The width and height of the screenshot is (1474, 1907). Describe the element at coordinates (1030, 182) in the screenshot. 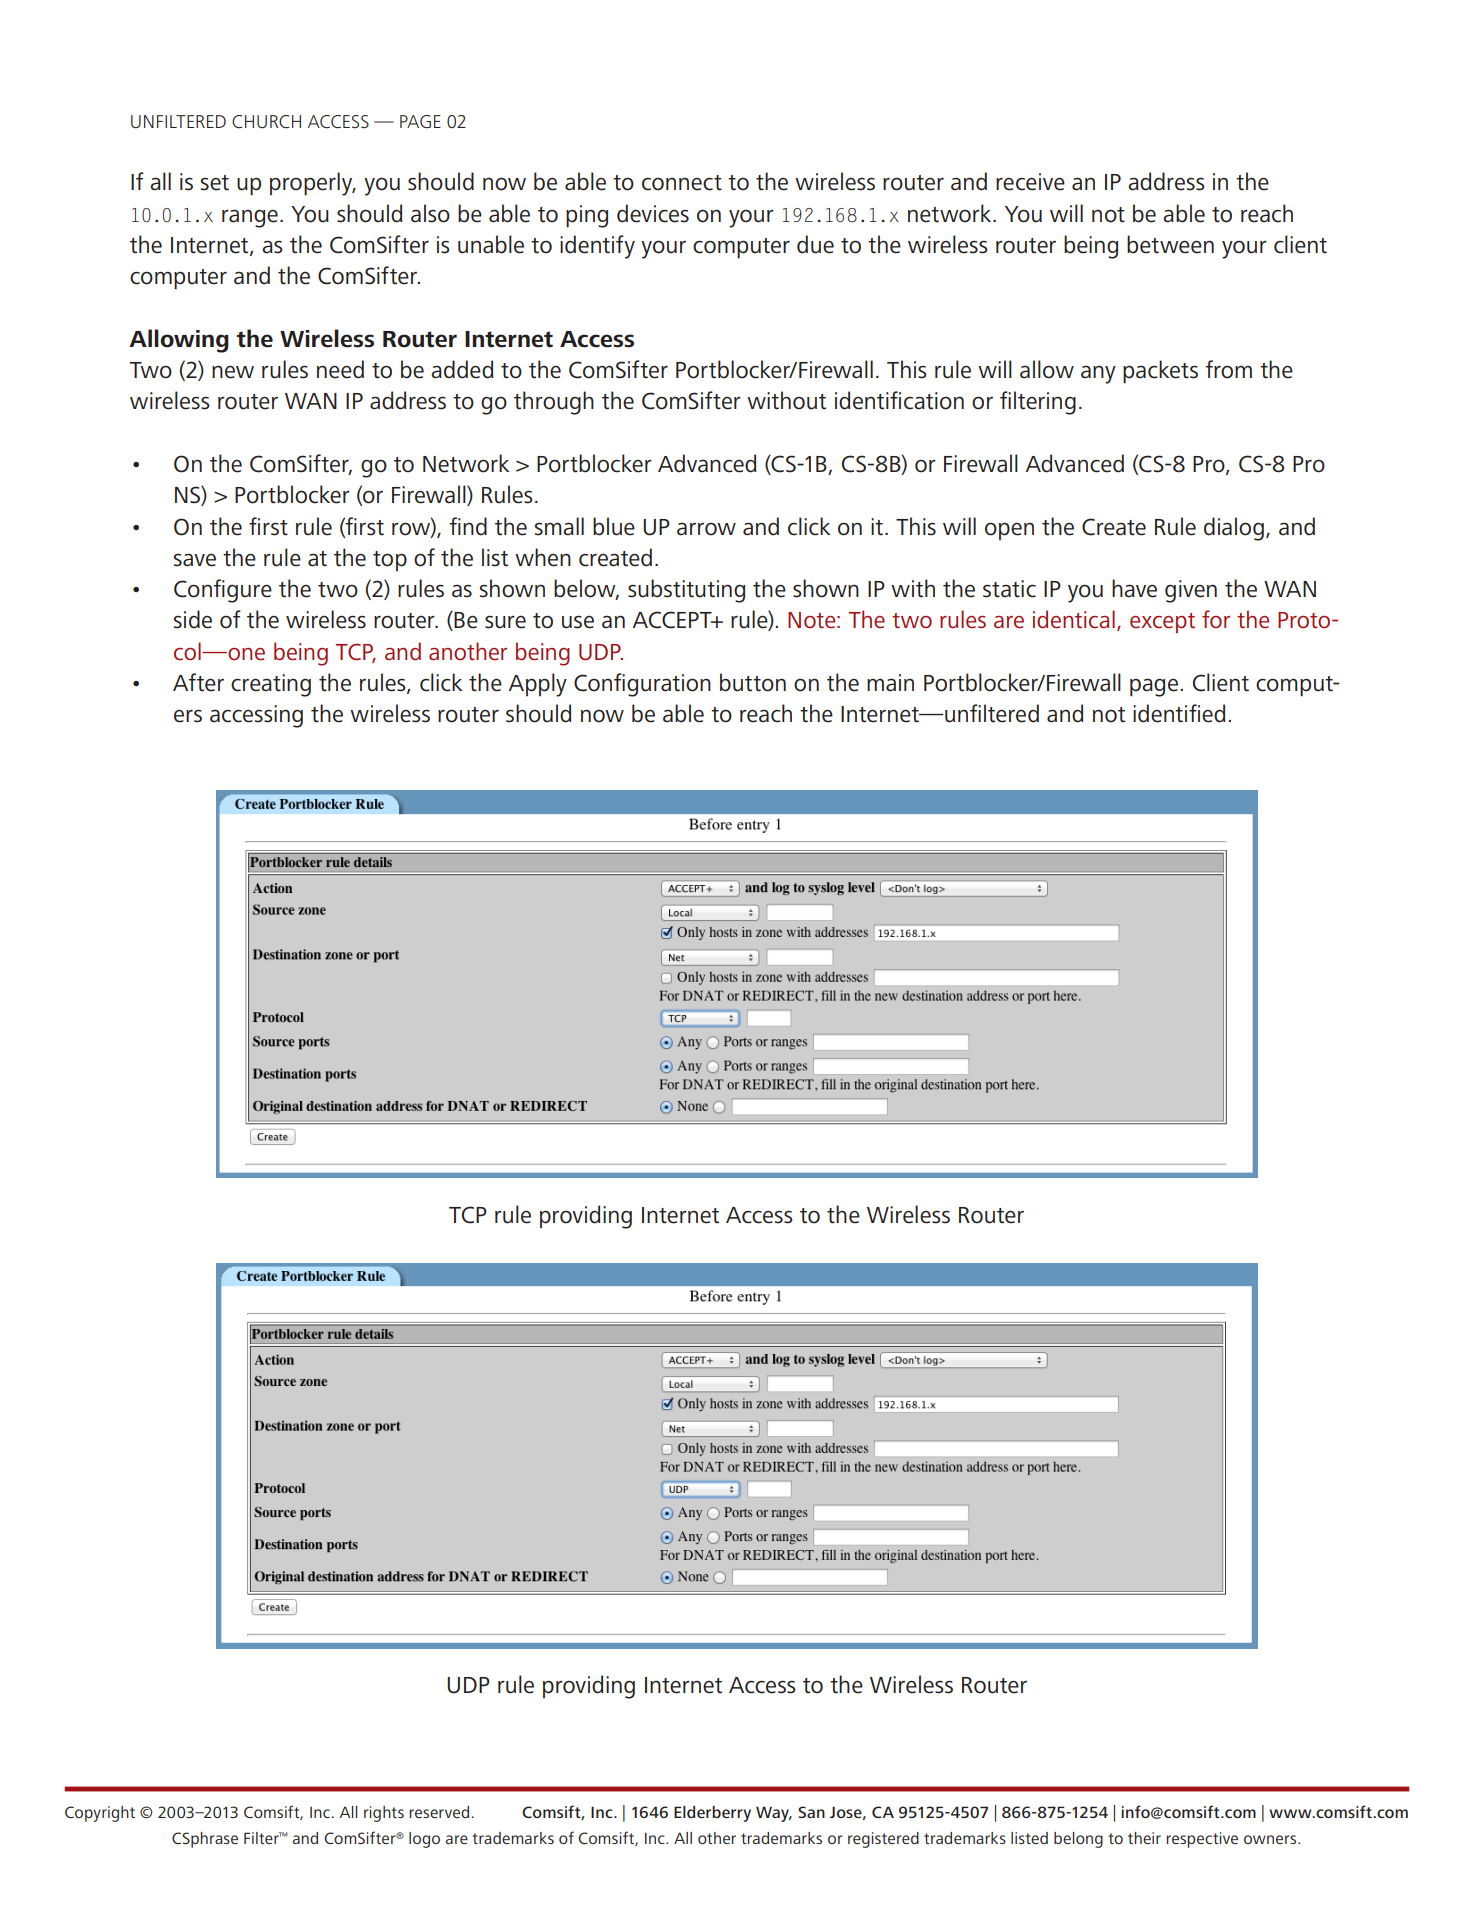

I see `receive` at that location.
